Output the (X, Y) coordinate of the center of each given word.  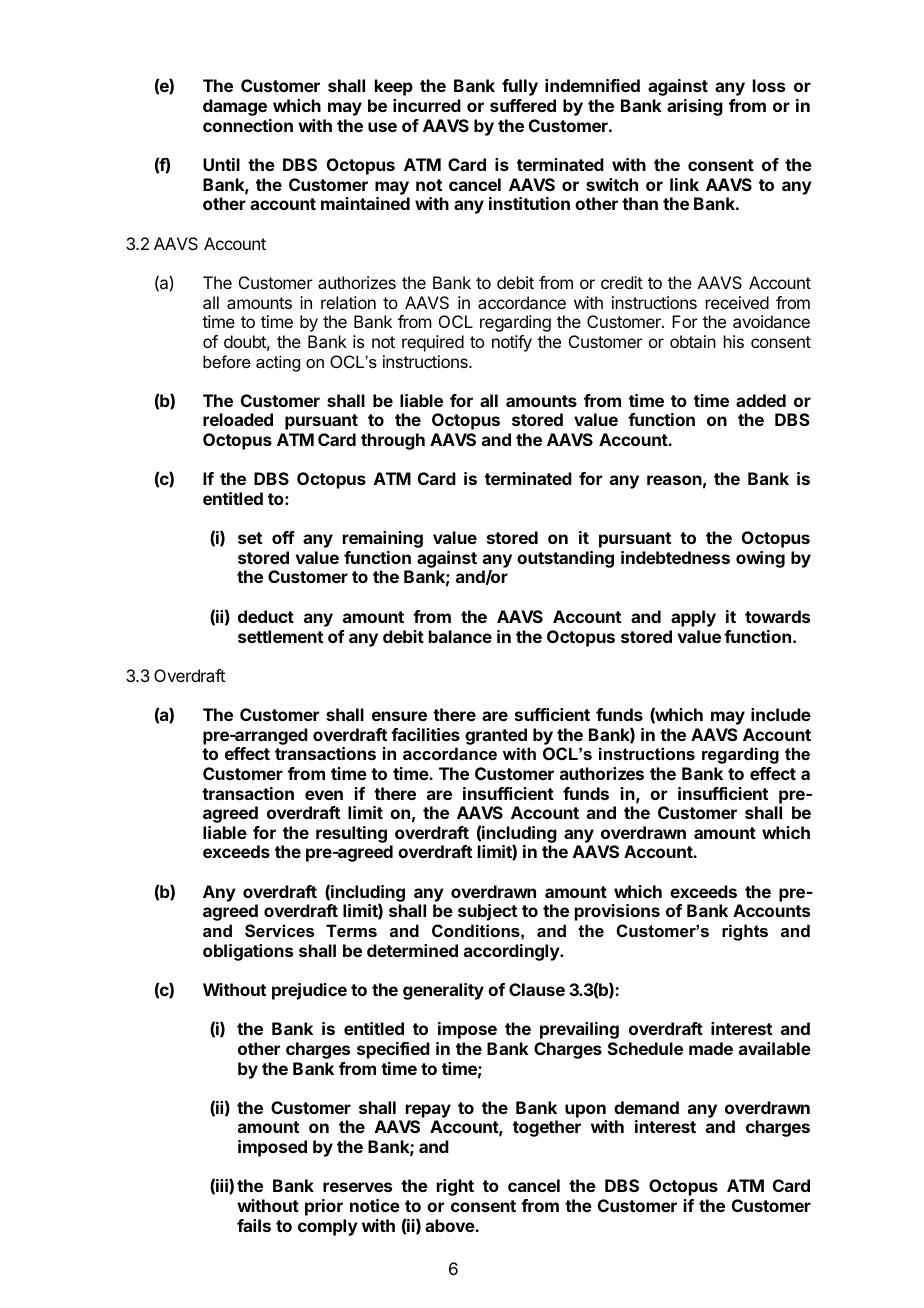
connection (248, 125)
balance (460, 636)
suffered (523, 105)
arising (695, 107)
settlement (280, 636)
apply (693, 618)
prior (324, 1207)
